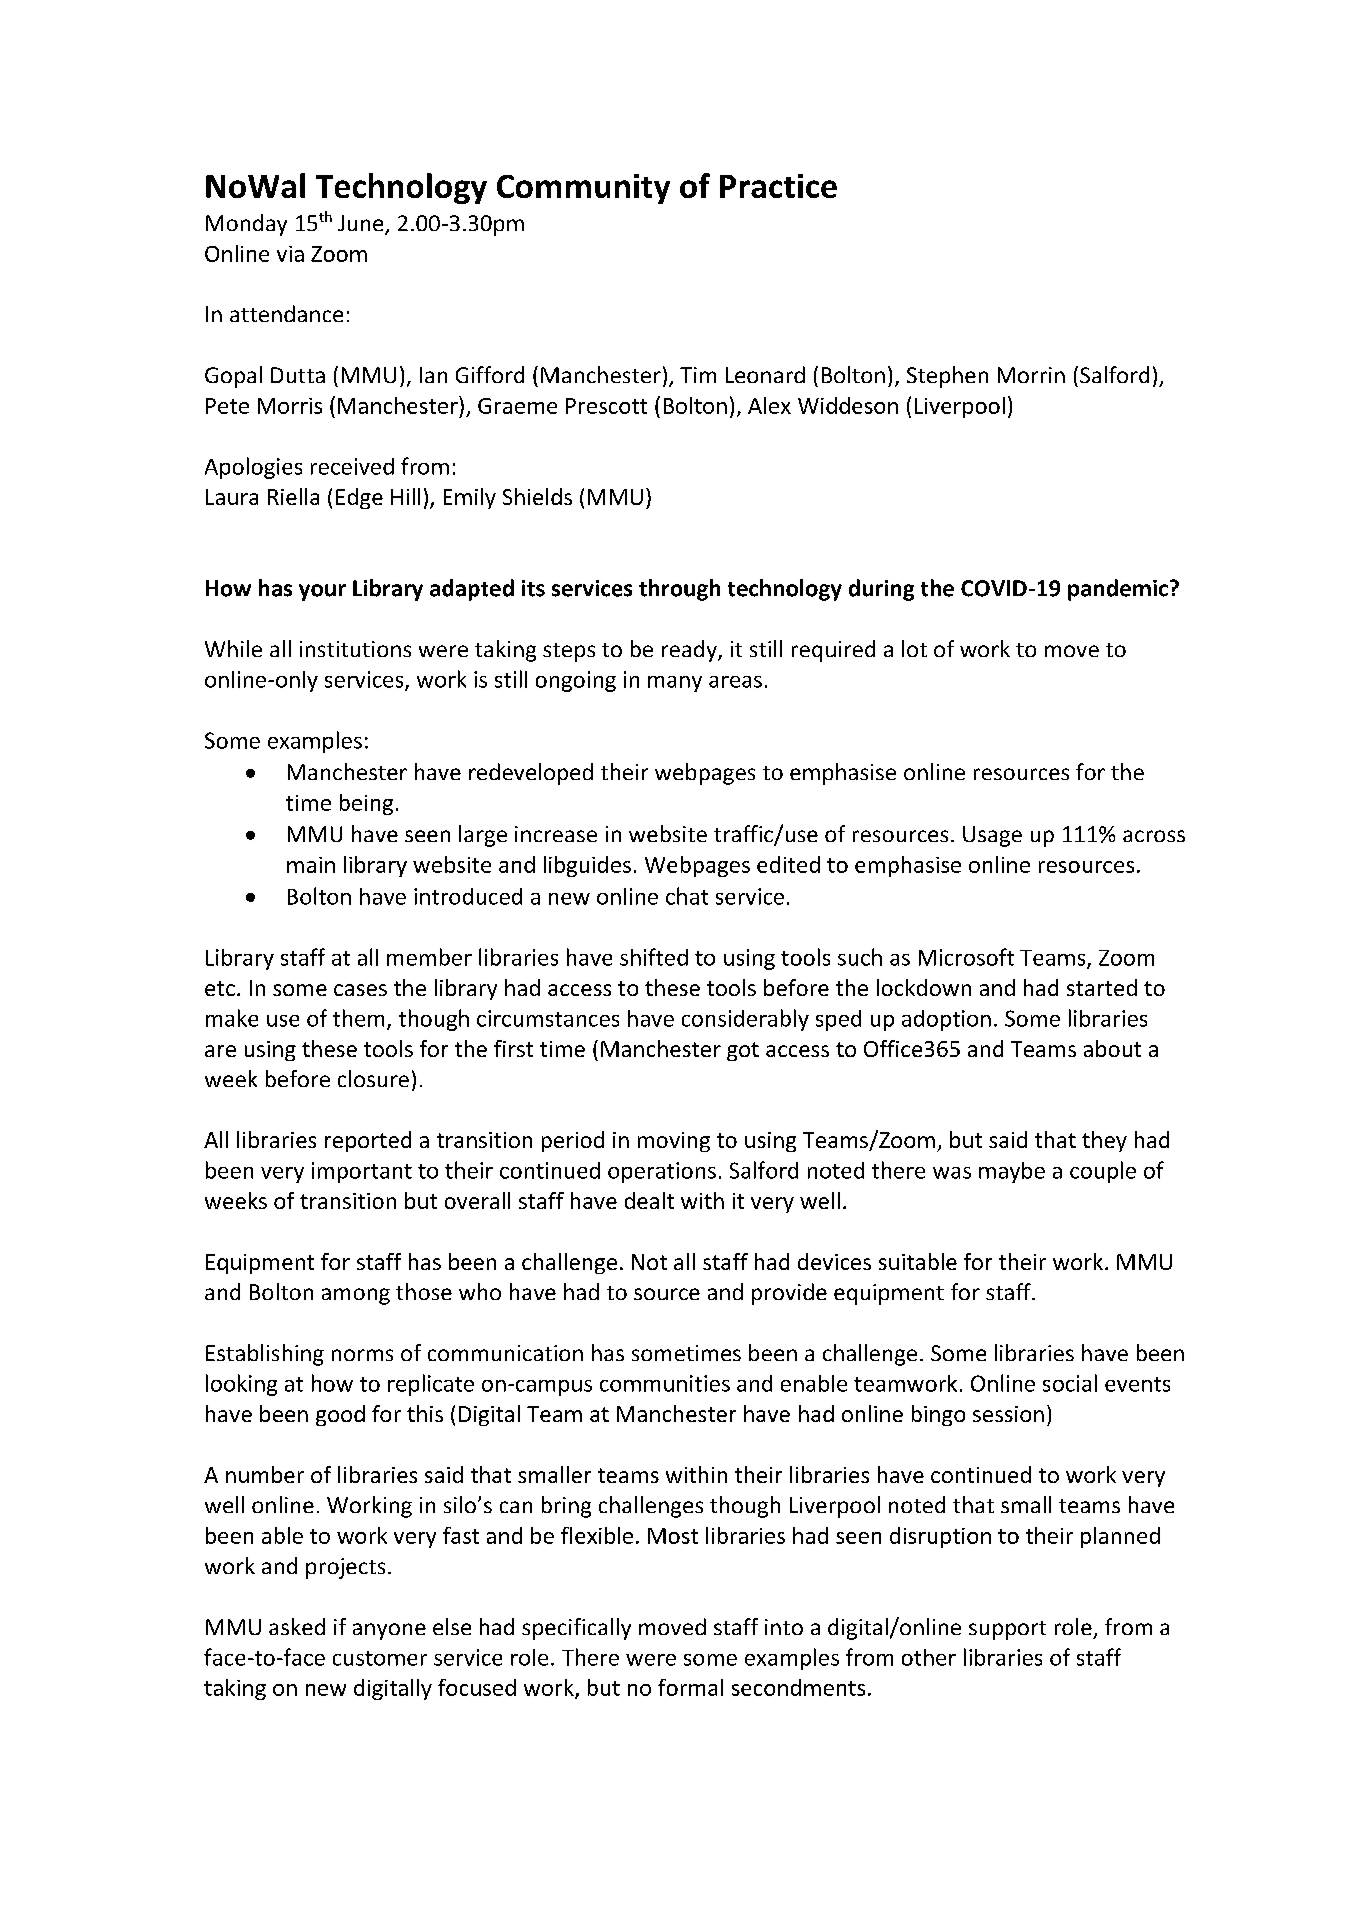  Describe the element at coordinates (362, 1172) in the screenshot. I see `important` at that location.
